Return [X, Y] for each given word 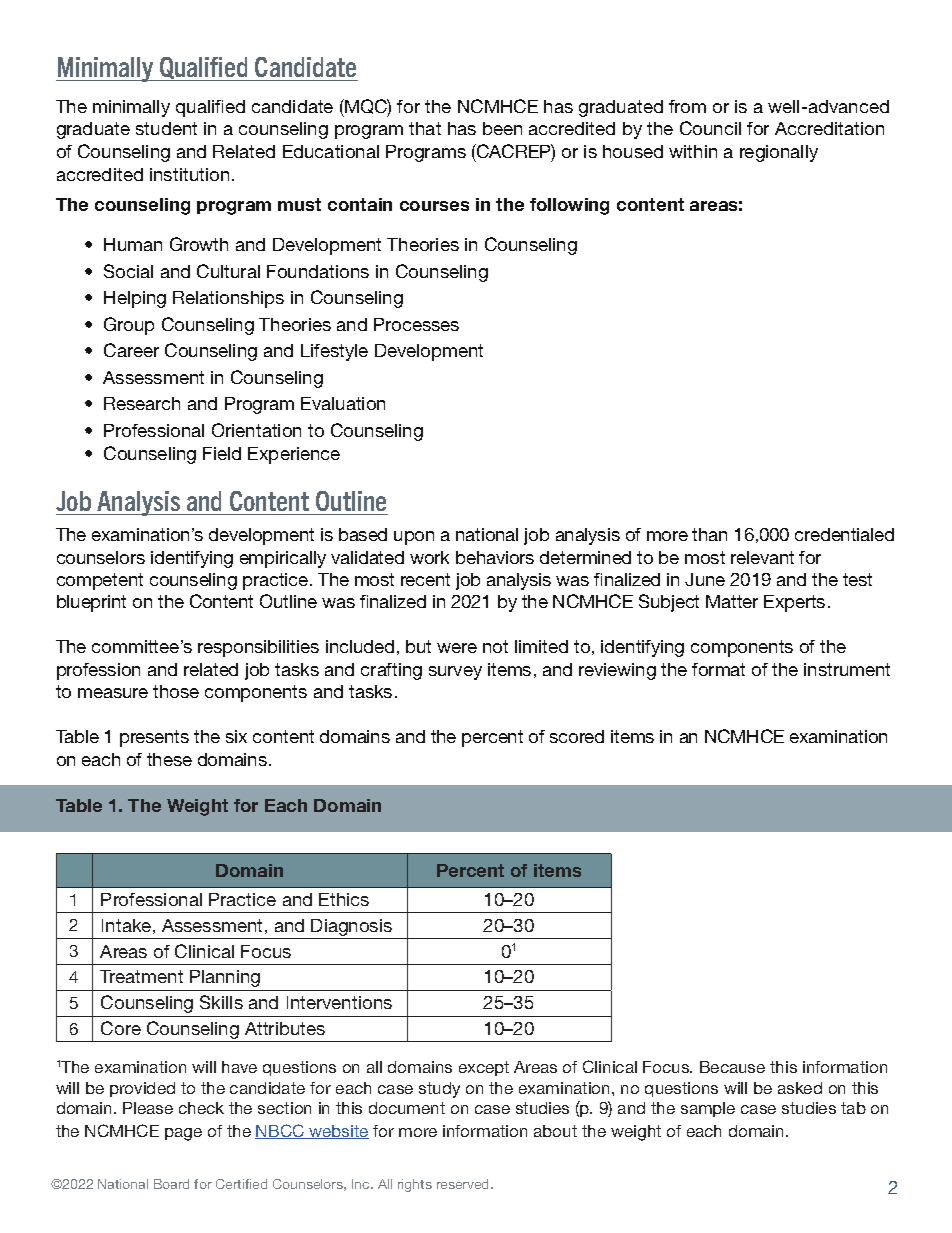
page [183, 1134]
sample [708, 1109]
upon [414, 538]
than [709, 534]
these [169, 759]
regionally [779, 153]
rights [415, 1185]
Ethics [344, 899]
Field [222, 453]
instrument [847, 669]
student [166, 128]
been [502, 128]
